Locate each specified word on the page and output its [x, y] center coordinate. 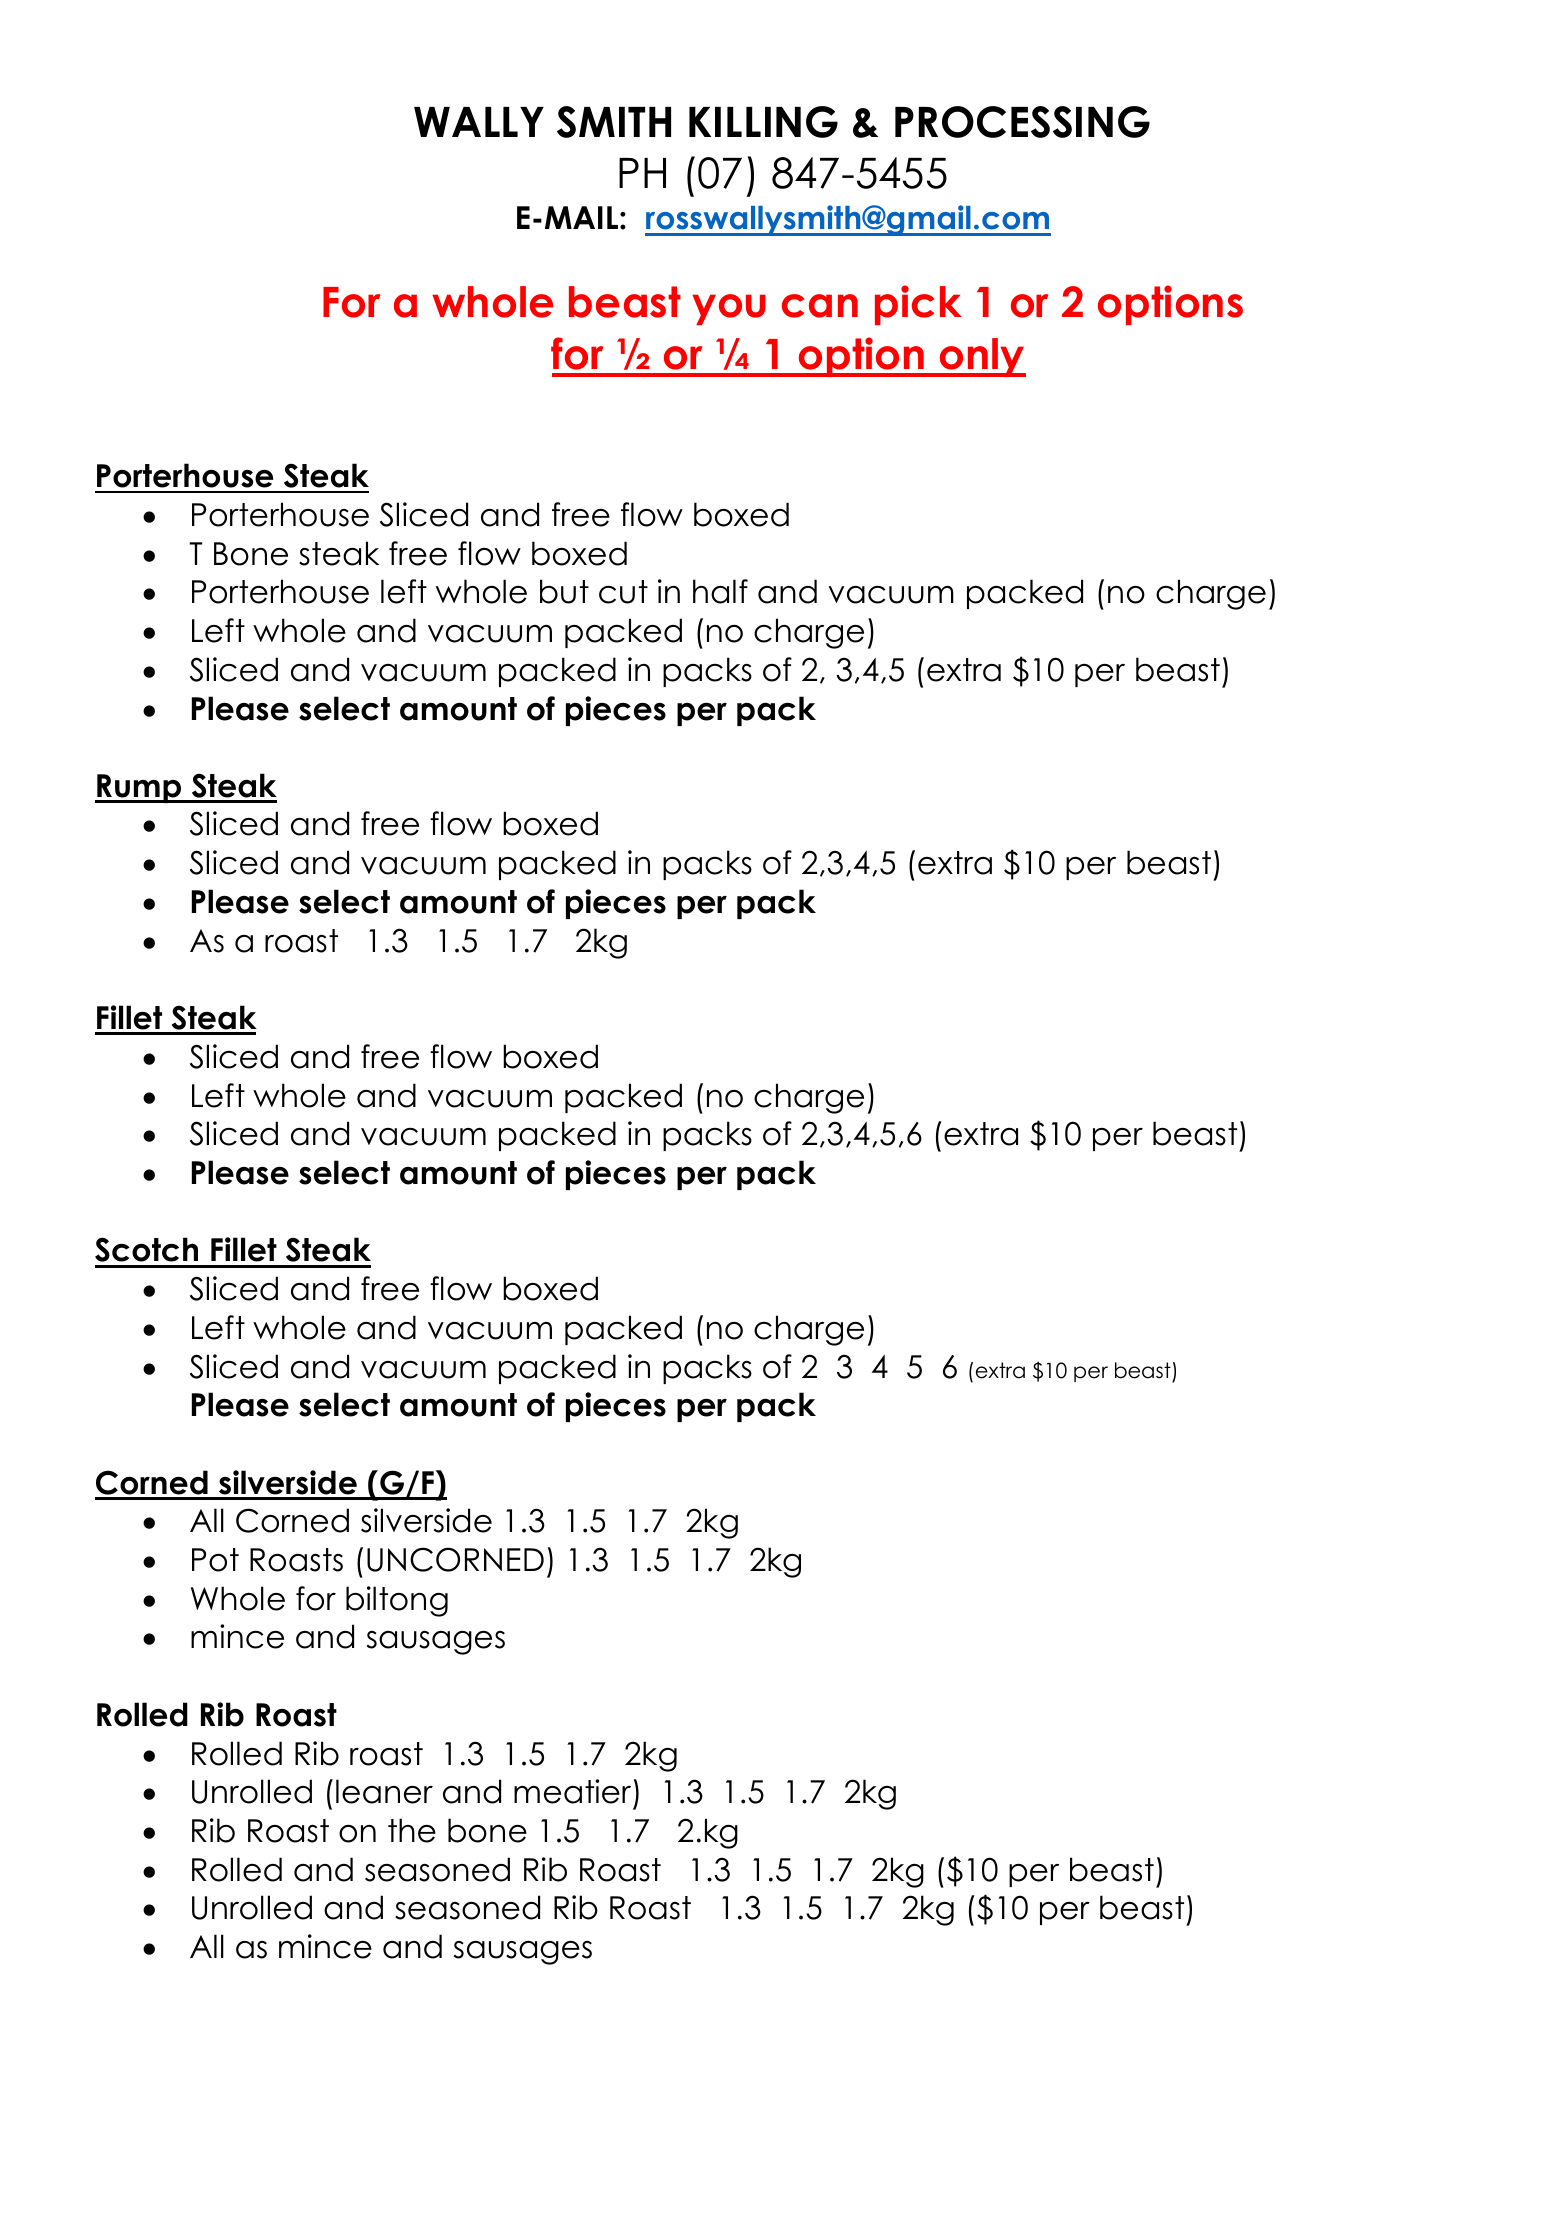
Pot [215, 1560]
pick [918, 305]
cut [623, 592]
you [729, 309]
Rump [139, 788]
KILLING [763, 122]
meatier [572, 1791]
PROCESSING [1022, 122]
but [564, 591]
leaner [384, 1791]
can [820, 306]
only [982, 357]
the [412, 1830]
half [720, 591]
